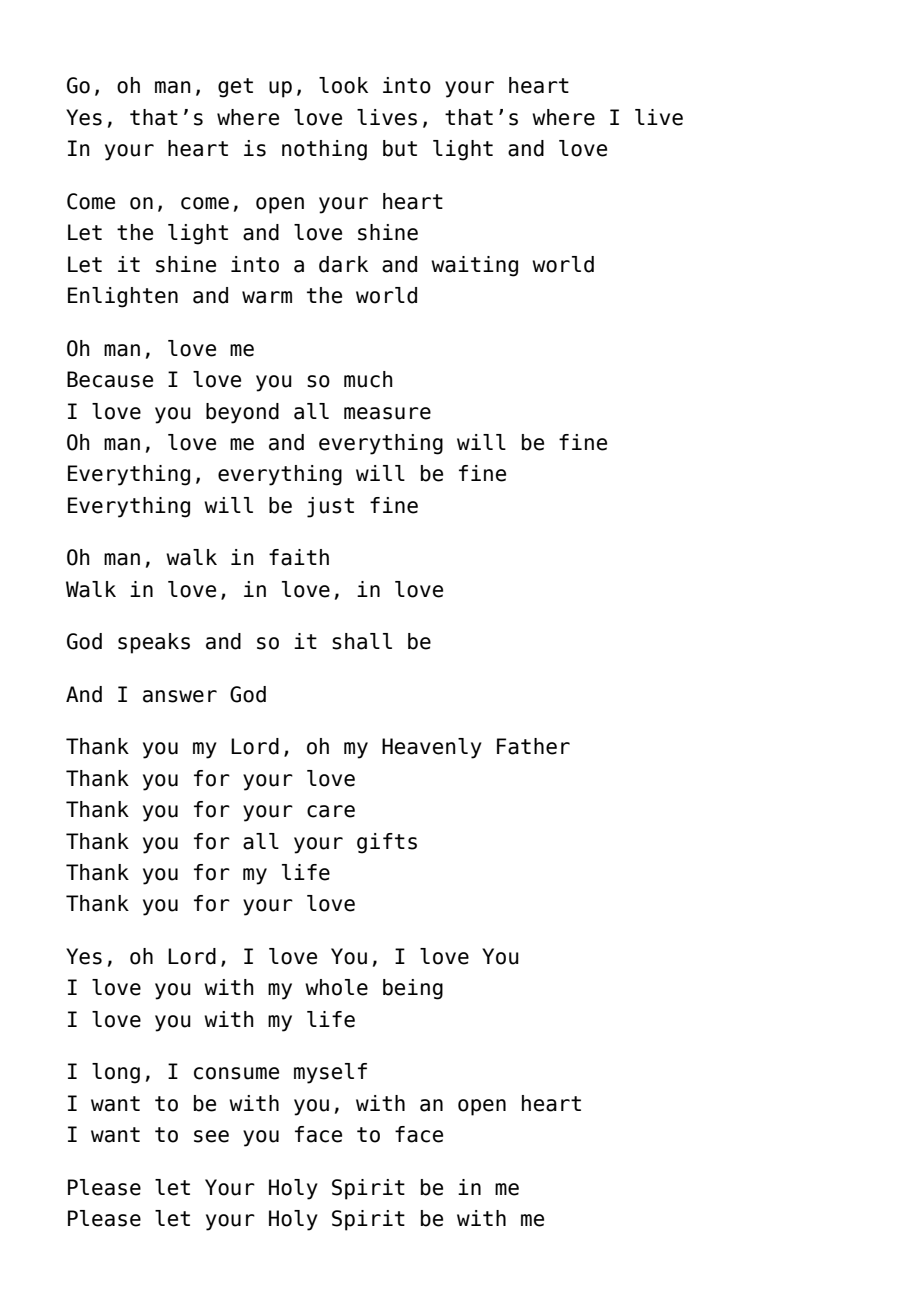 The width and height of the screenshot is (924, 1308). What do you see at coordinates (387, 413) in the screenshot?
I see `measure` at bounding box center [387, 413].
